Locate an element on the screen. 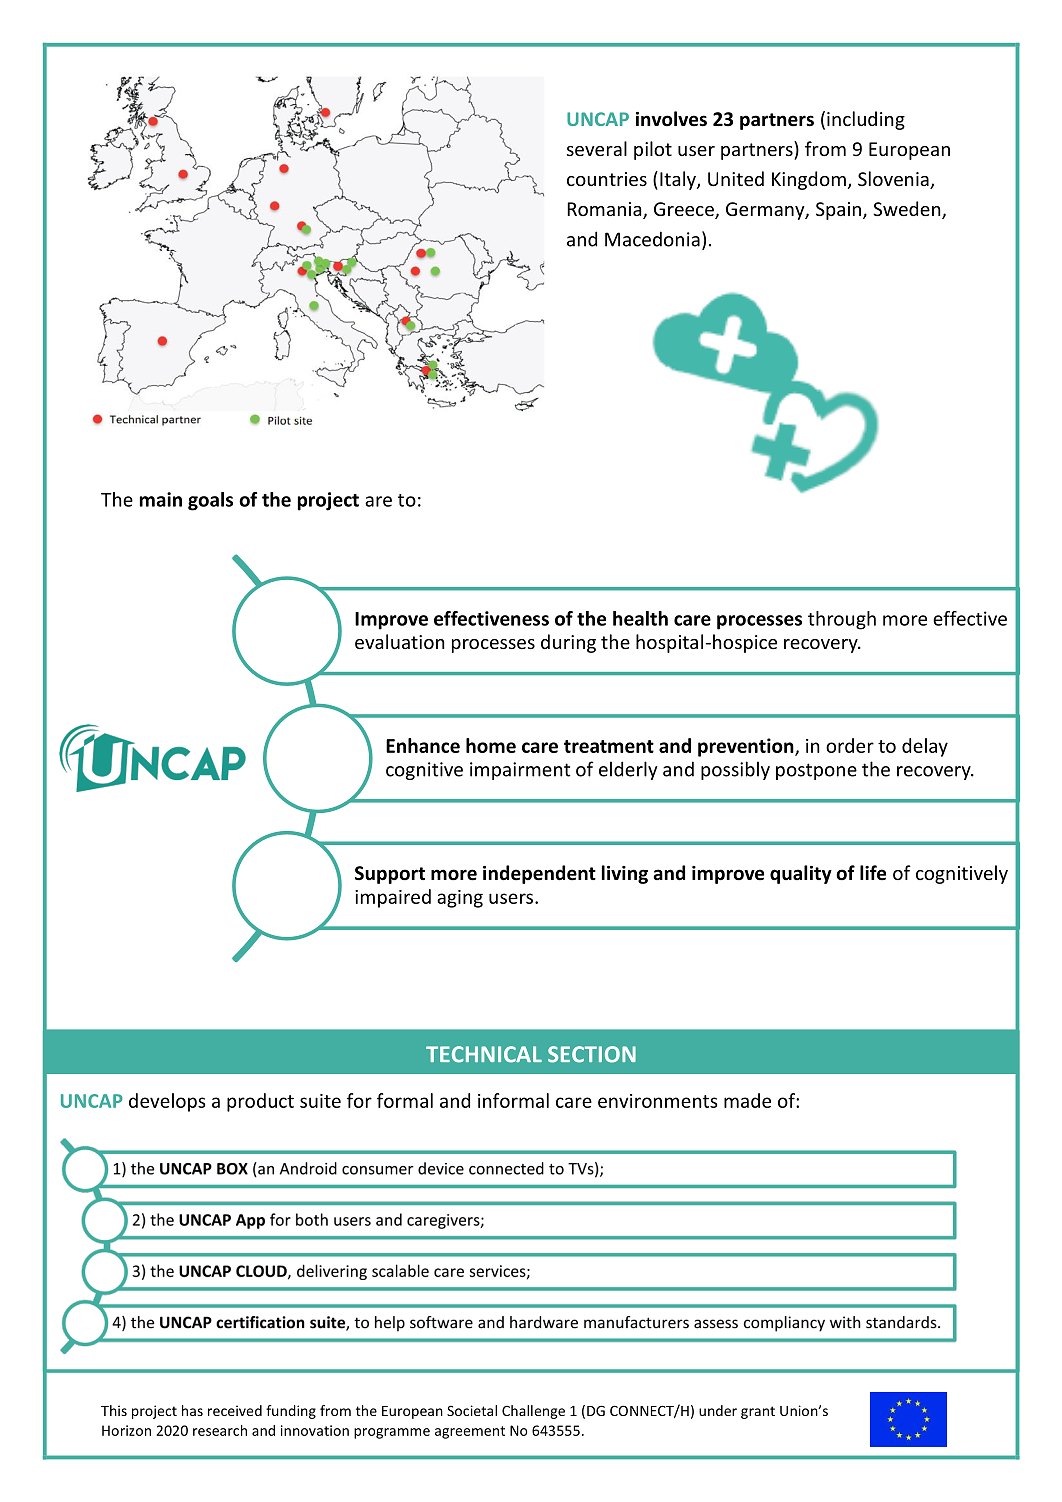  Enhance is located at coordinates (423, 745).
